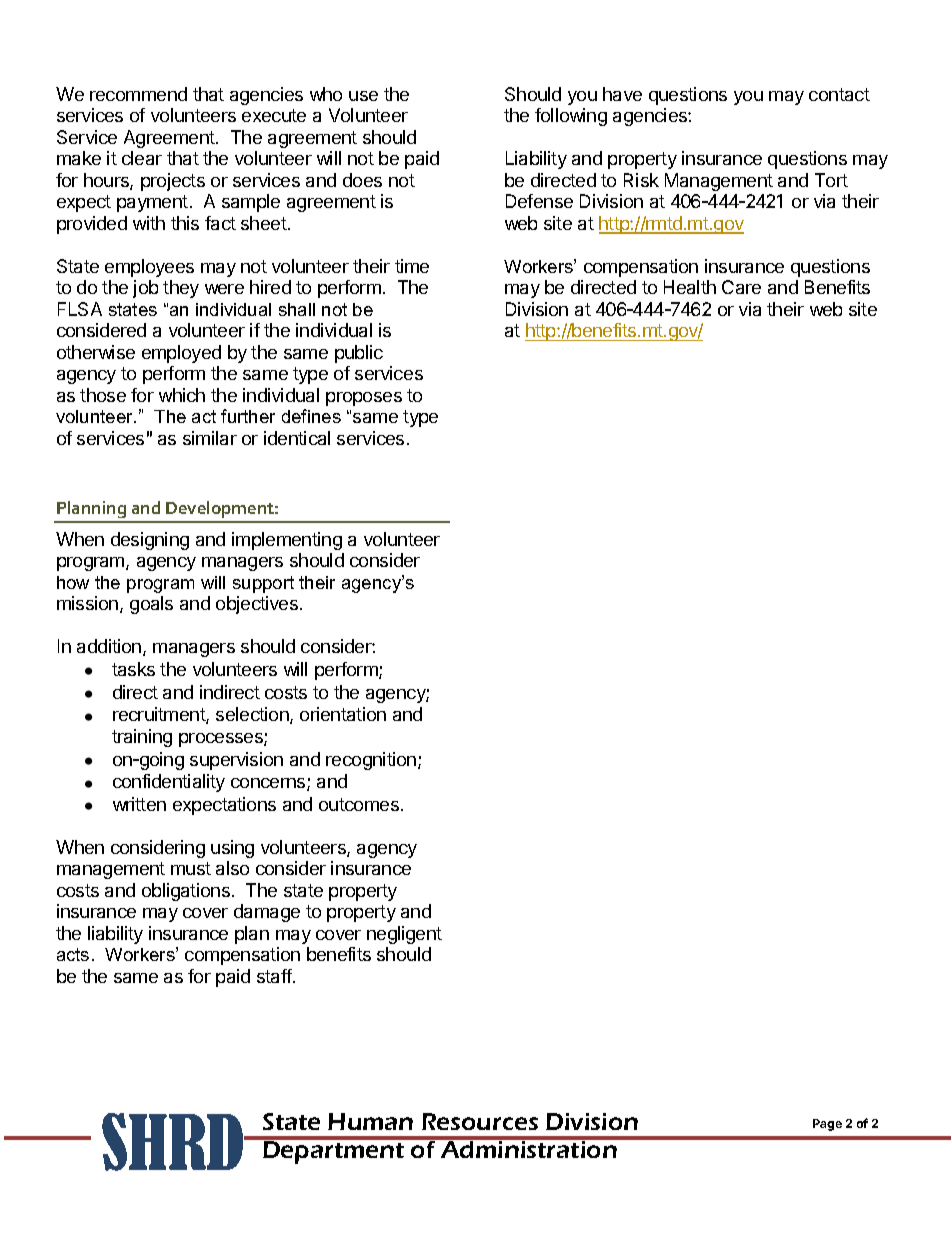 Image resolution: width=952 pixels, height=1233 pixels. I want to click on contact, so click(839, 94).
